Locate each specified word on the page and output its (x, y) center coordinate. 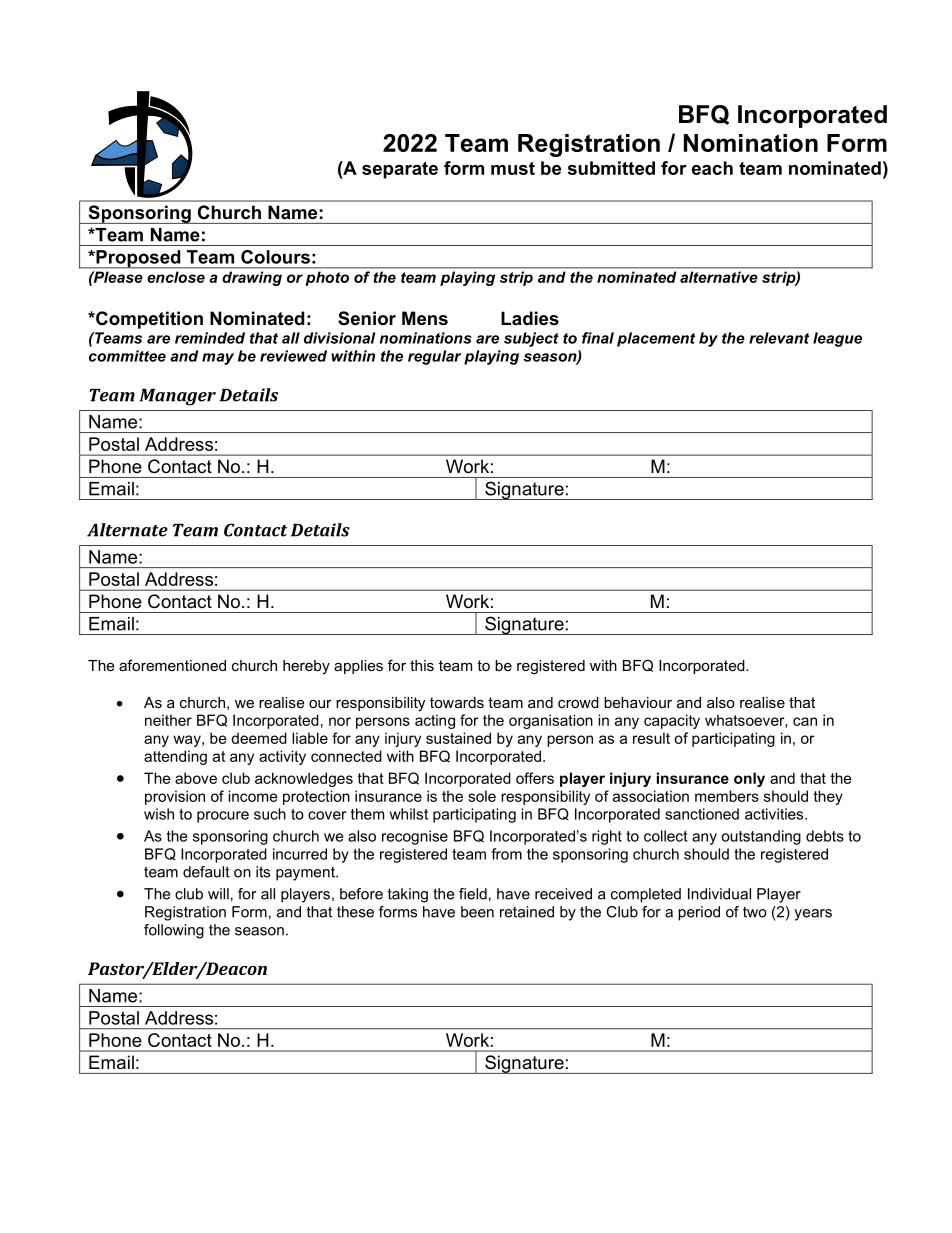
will (218, 894)
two (755, 912)
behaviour (638, 702)
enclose (176, 277)
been (477, 912)
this (422, 665)
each (712, 168)
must (513, 168)
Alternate (127, 530)
